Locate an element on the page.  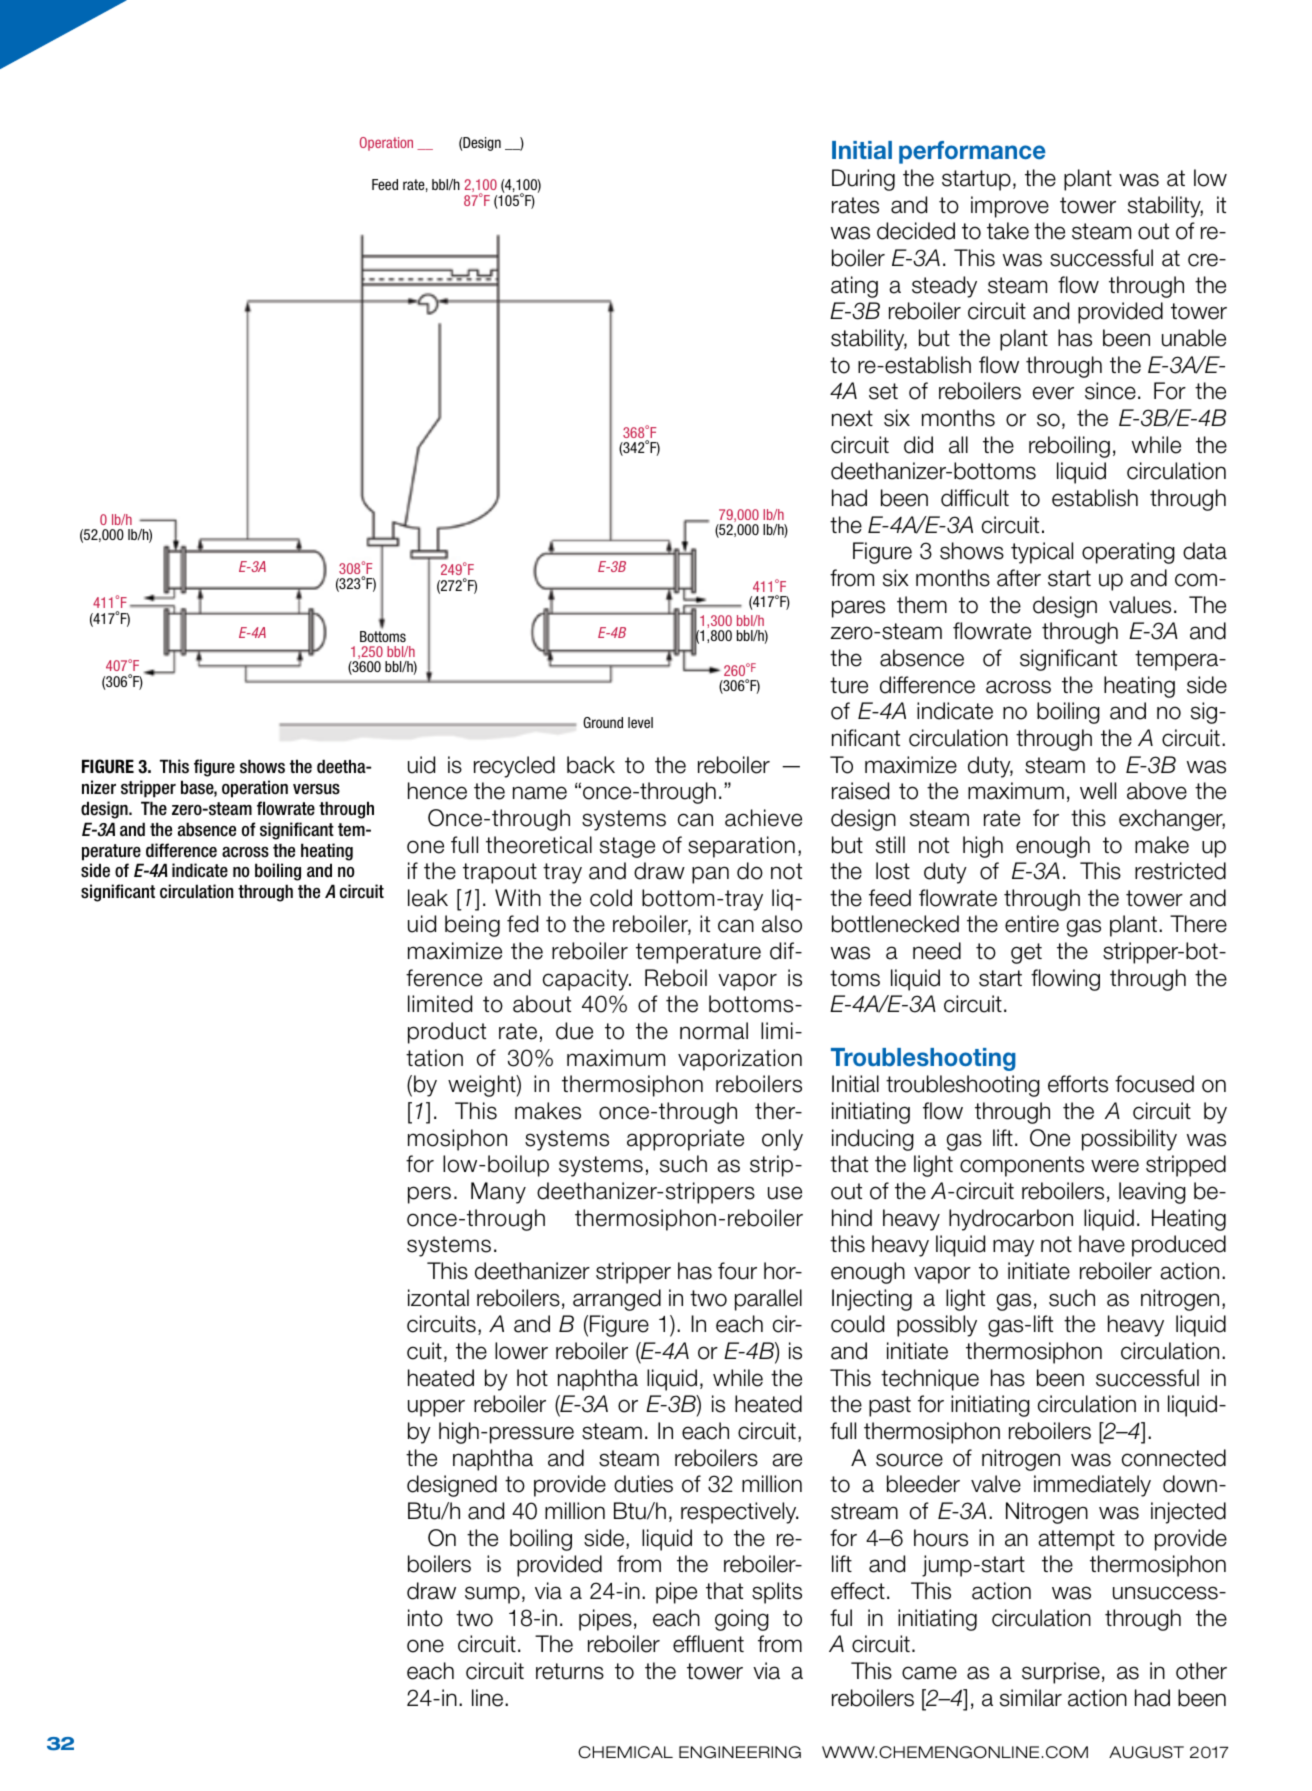
leak is located at coordinates (428, 898).
